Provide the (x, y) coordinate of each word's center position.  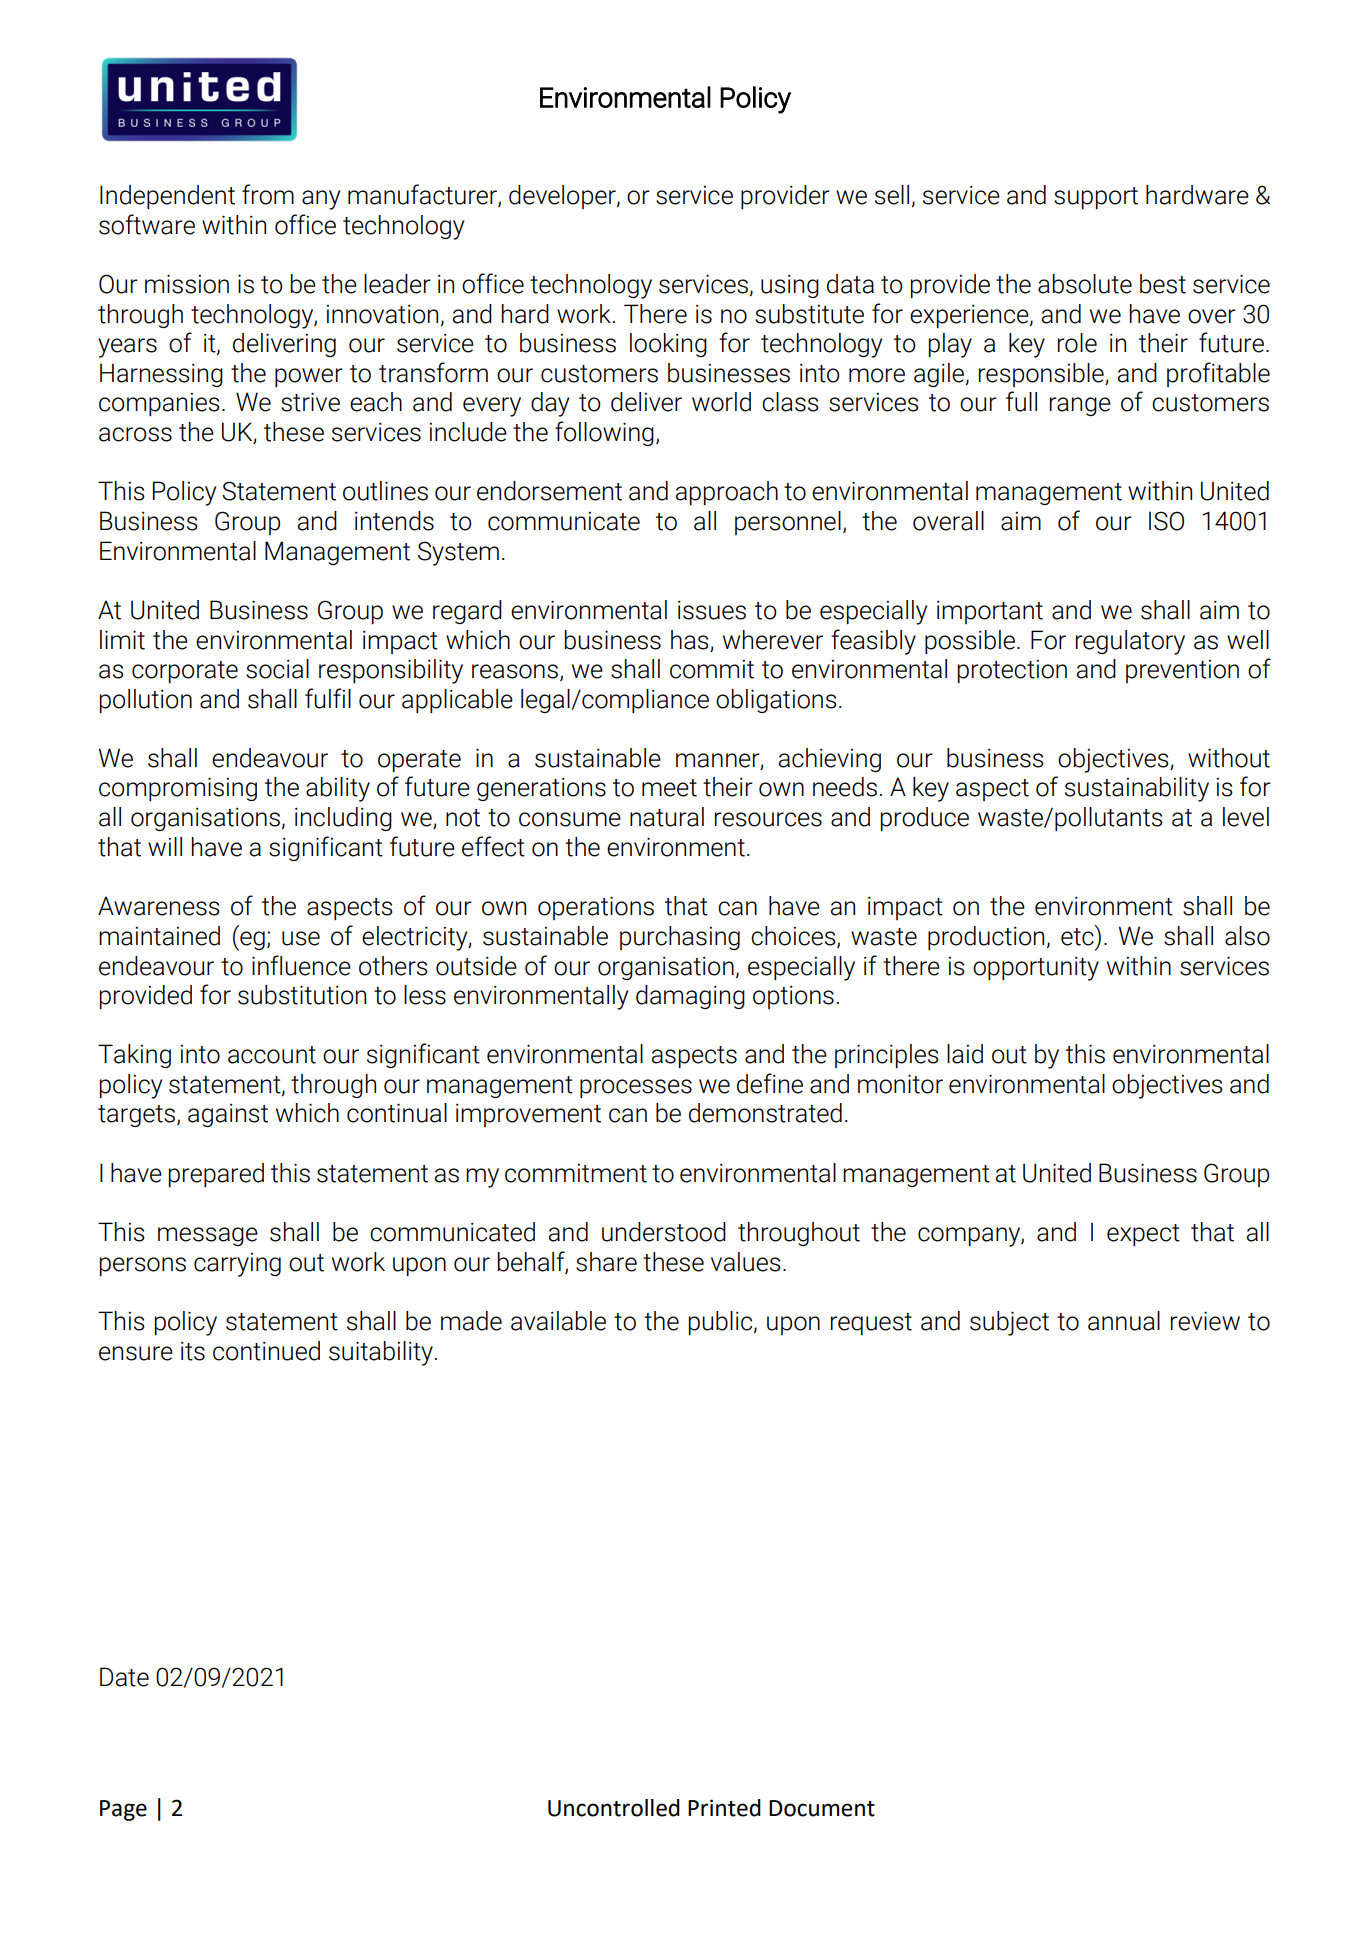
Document (822, 1808)
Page (123, 1810)
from (268, 194)
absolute (1085, 284)
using (790, 286)
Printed (724, 1808)
